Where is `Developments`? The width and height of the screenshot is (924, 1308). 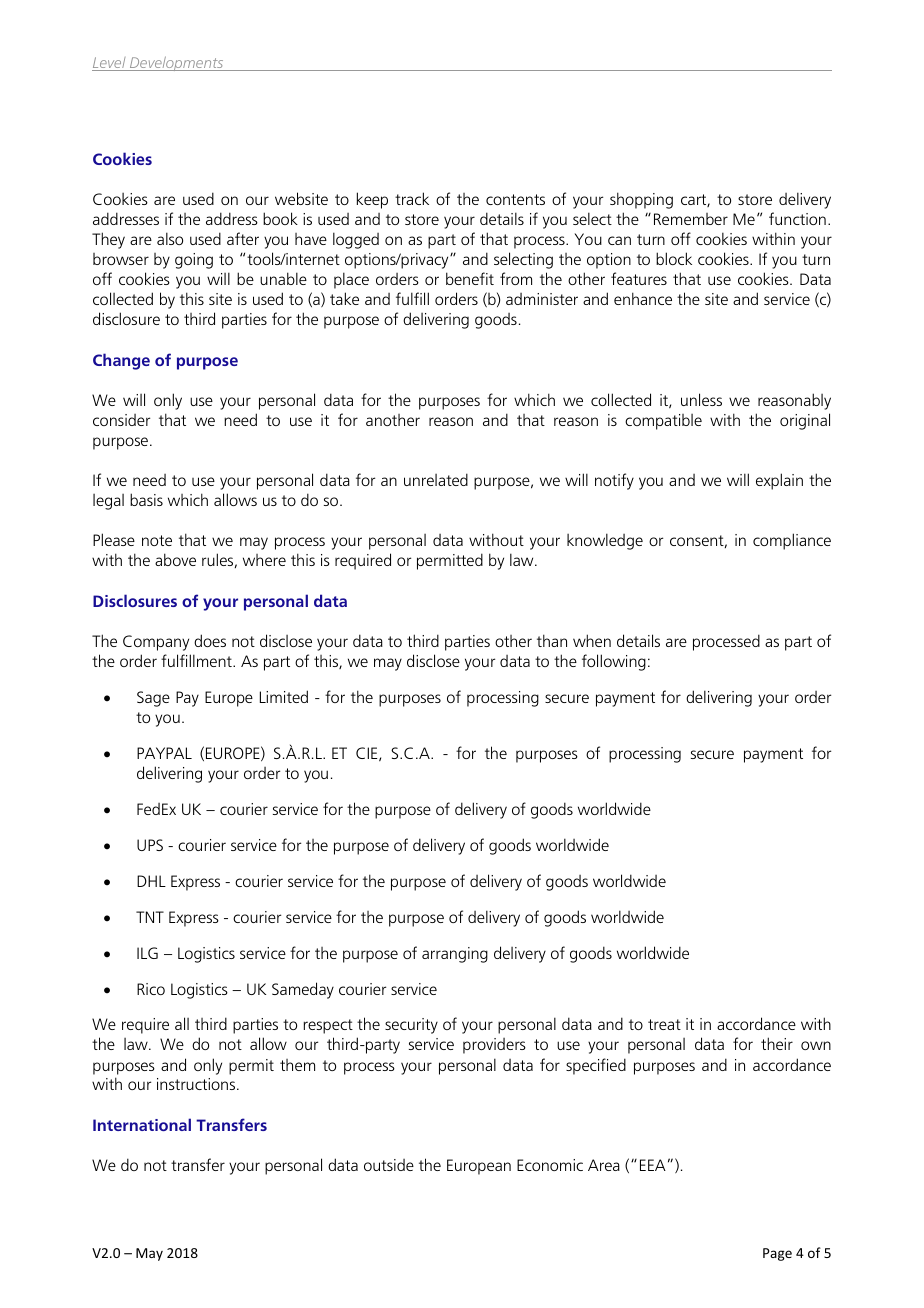 Developments is located at coordinates (177, 63).
